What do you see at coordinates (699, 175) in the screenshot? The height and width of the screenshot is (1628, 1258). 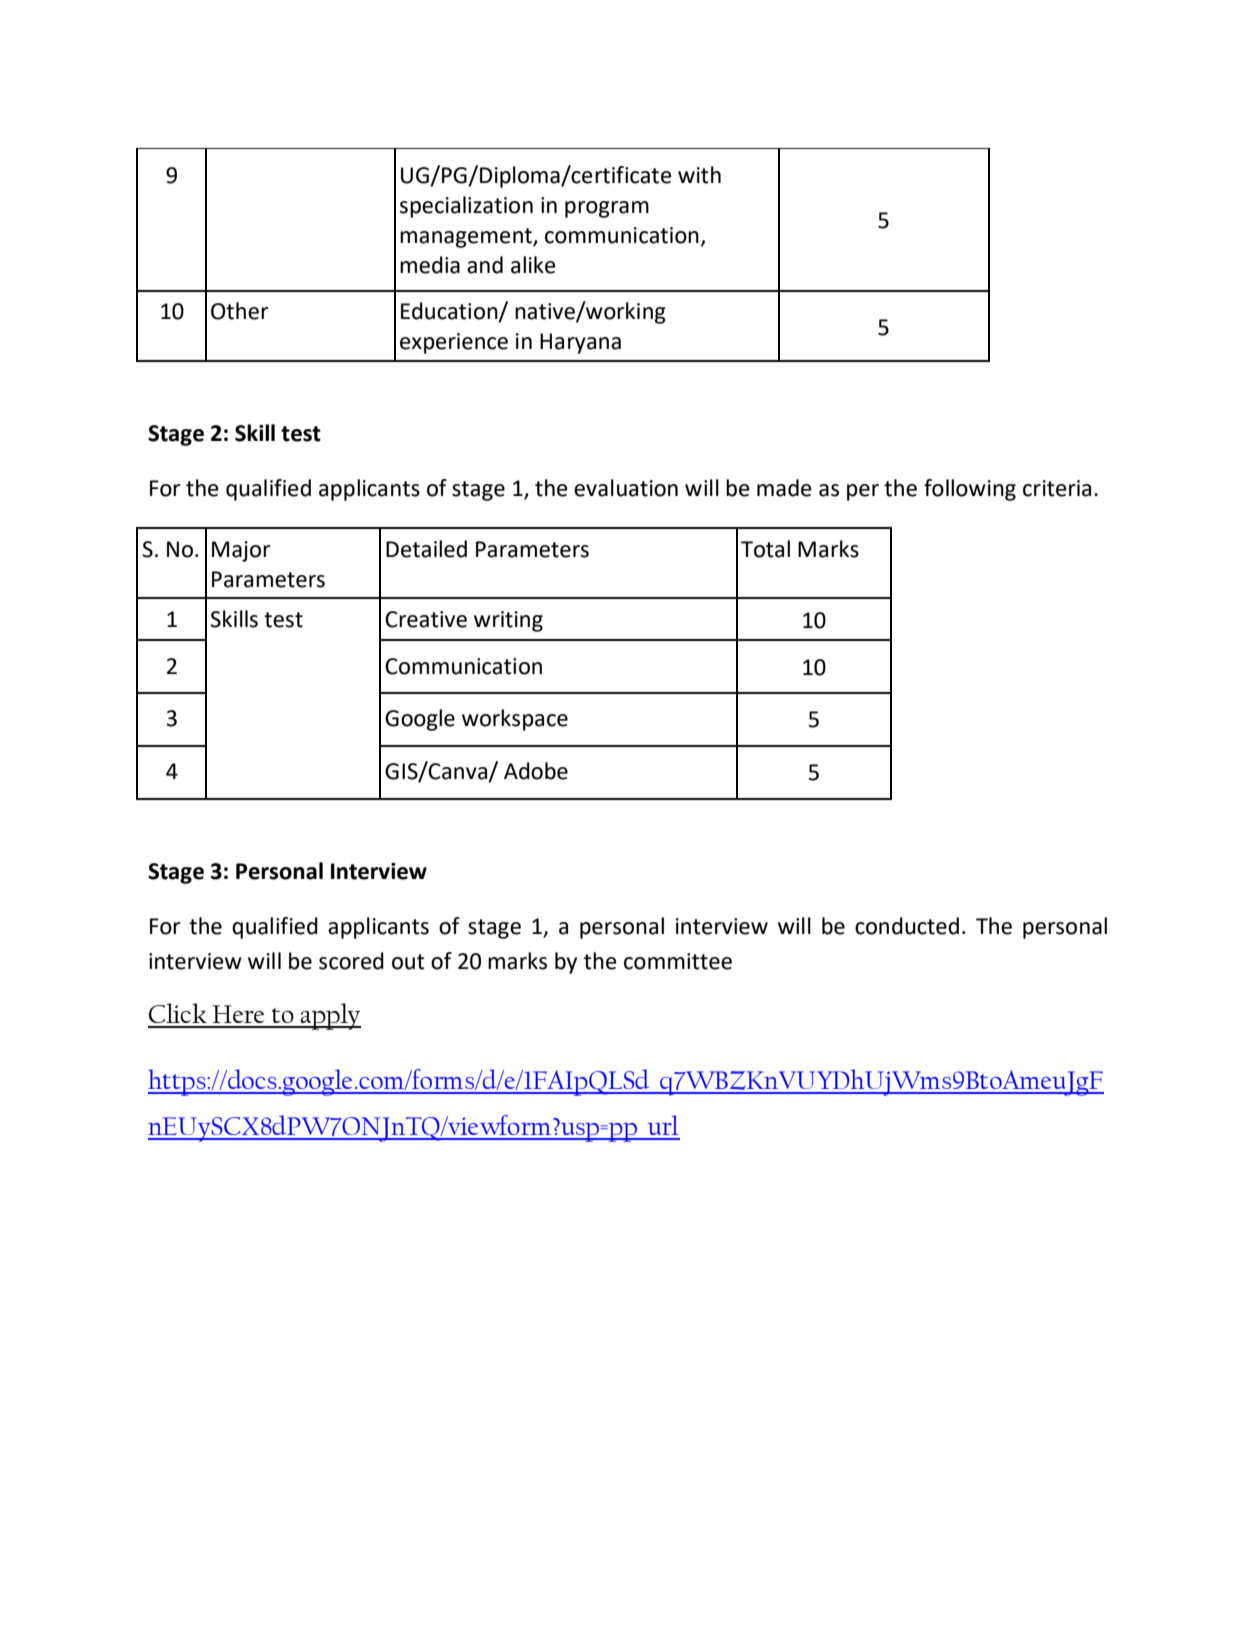 I see `with` at bounding box center [699, 175].
